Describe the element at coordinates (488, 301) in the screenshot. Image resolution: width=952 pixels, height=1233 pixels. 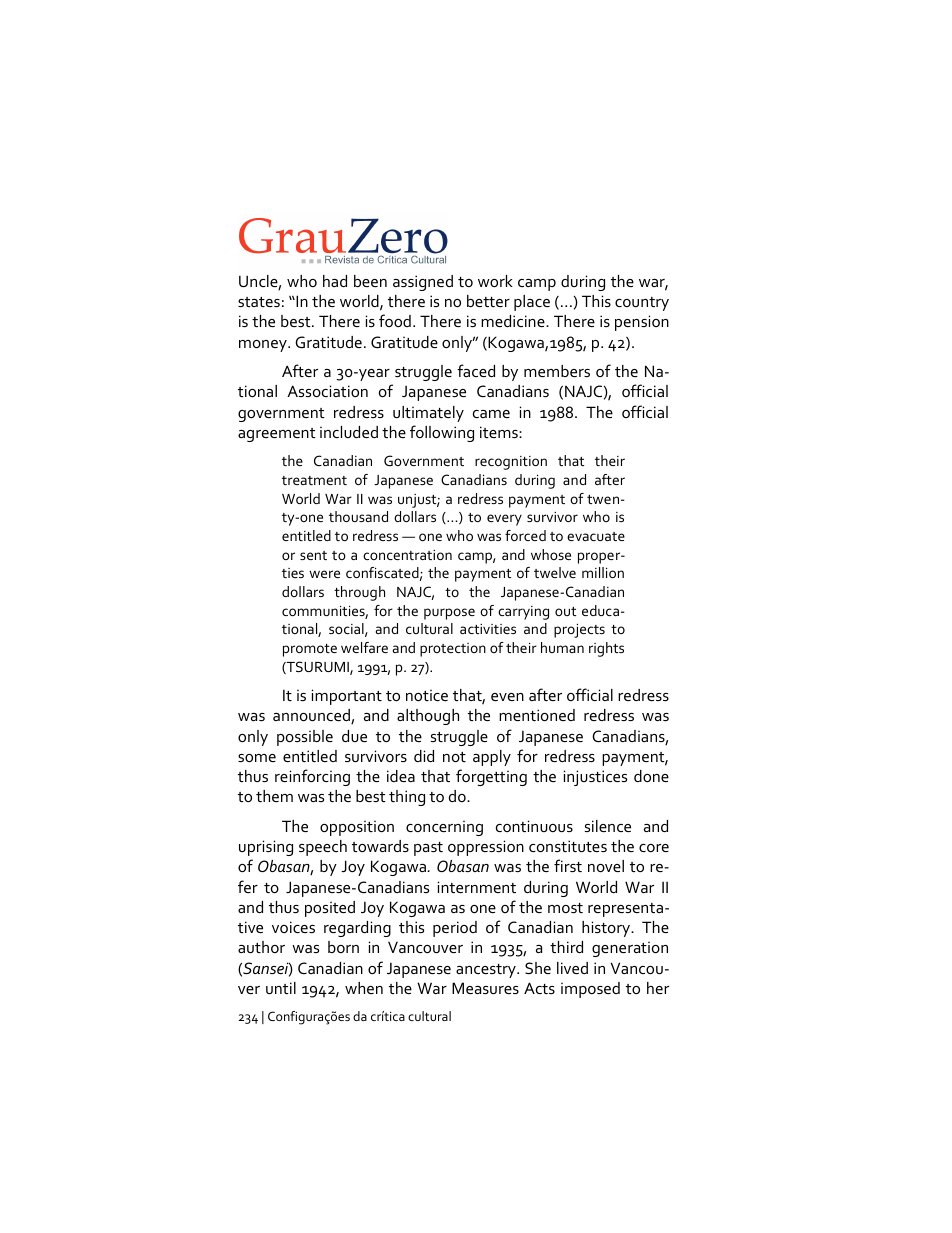
I see `better` at that location.
